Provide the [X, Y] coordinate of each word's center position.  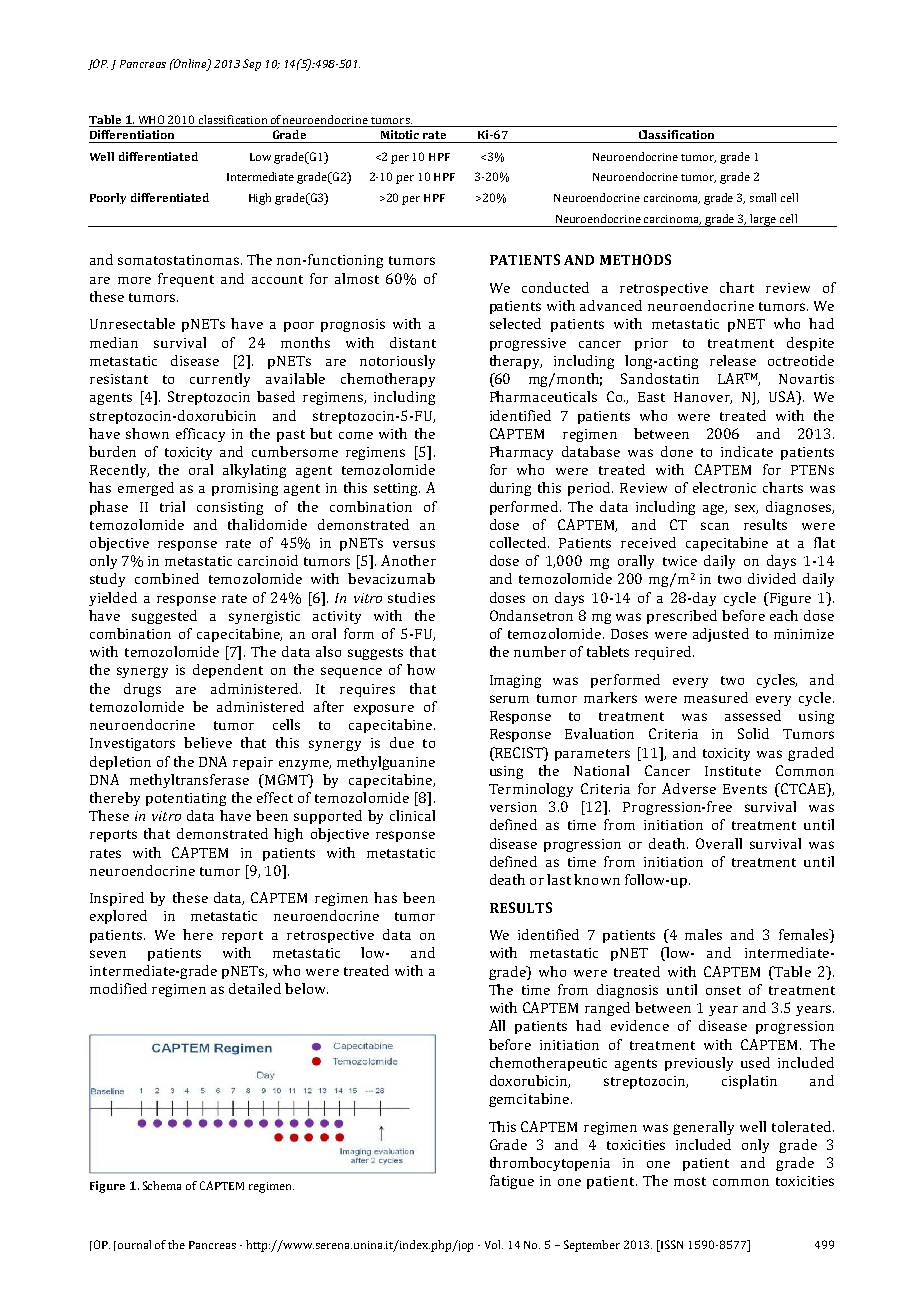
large [763, 220]
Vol [494, 1244]
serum [509, 699]
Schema [162, 1185]
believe [208, 742]
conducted [555, 287]
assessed [753, 715]
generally [703, 1128]
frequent [186, 280]
